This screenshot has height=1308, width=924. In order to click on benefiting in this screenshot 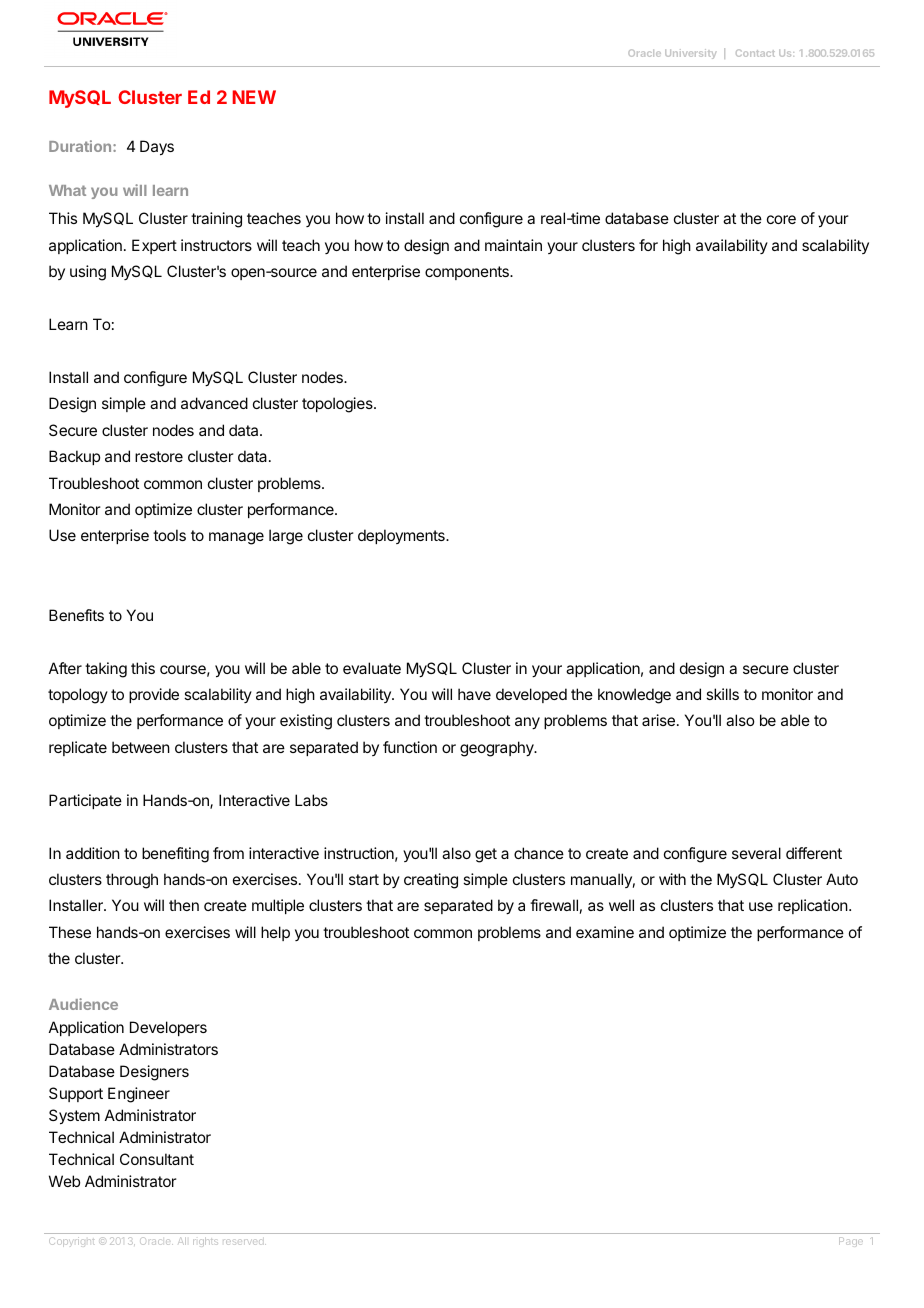, I will do `click(175, 855)`.
